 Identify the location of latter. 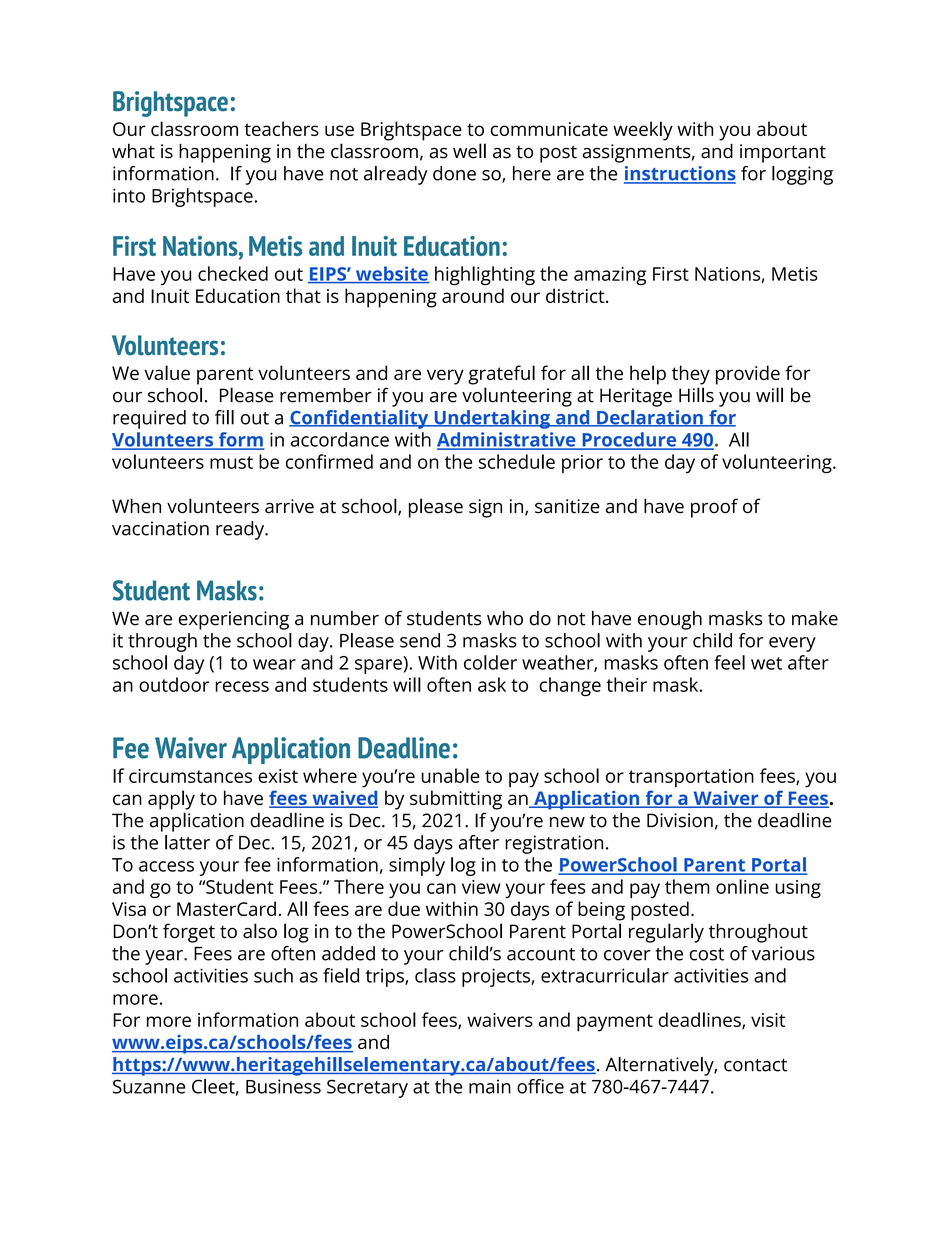
(187, 842).
